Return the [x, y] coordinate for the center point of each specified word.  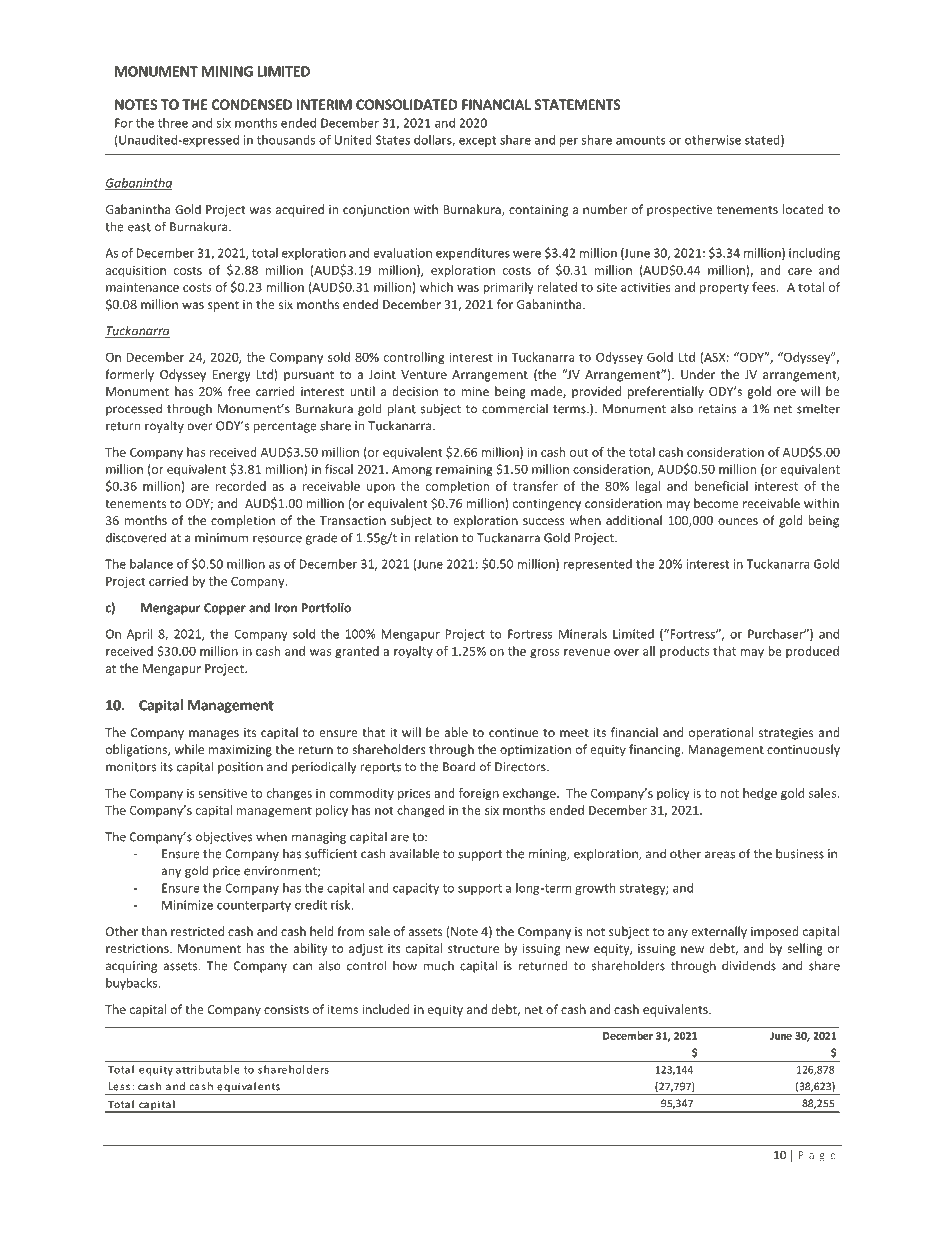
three [173, 123]
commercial [515, 409]
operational [721, 733]
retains [717, 409]
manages [214, 735]
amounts [640, 140]
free [239, 391]
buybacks [133, 984]
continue [513, 732]
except [477, 141]
